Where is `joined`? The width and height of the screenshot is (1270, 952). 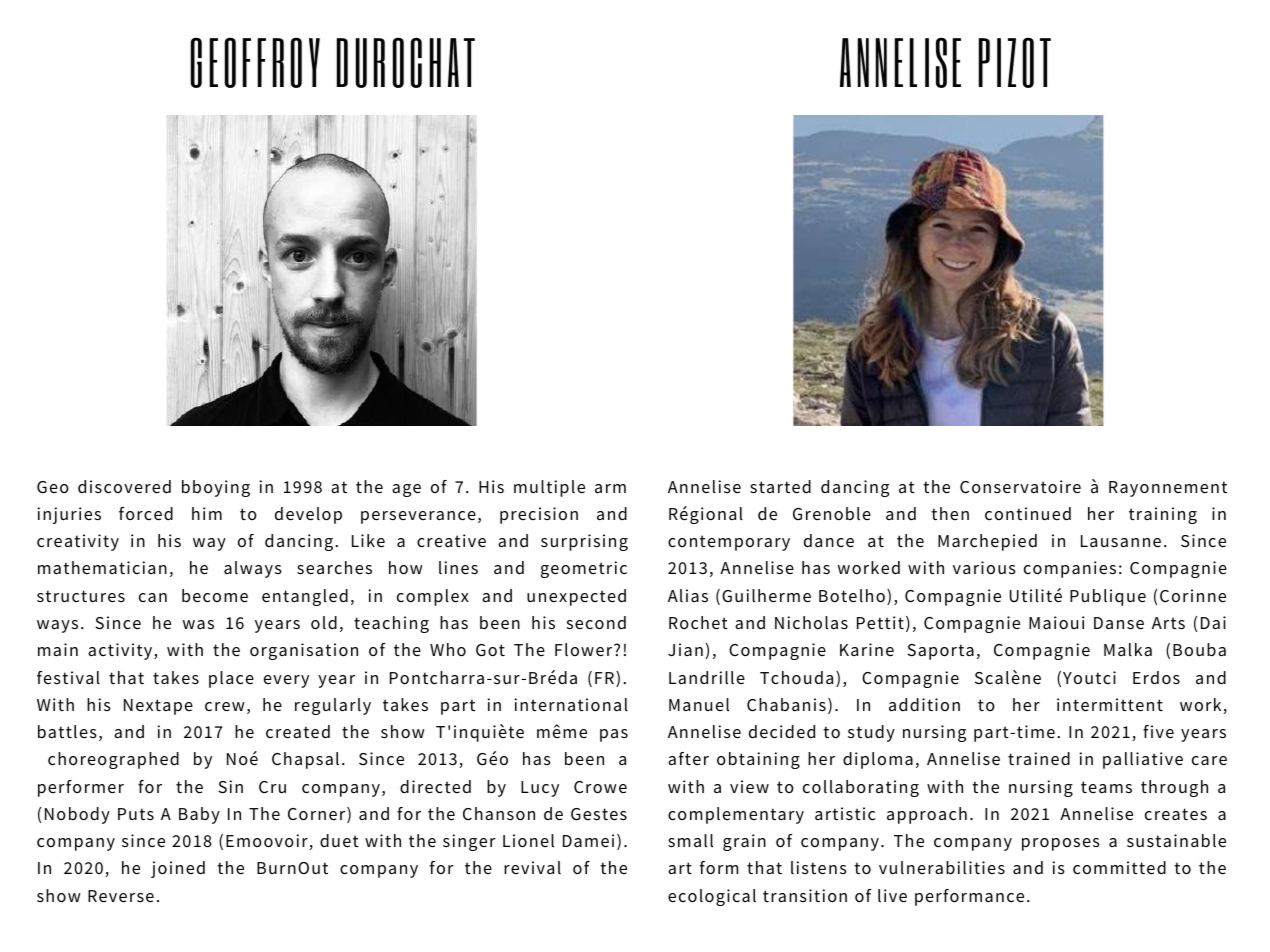
joined is located at coordinates (178, 869).
